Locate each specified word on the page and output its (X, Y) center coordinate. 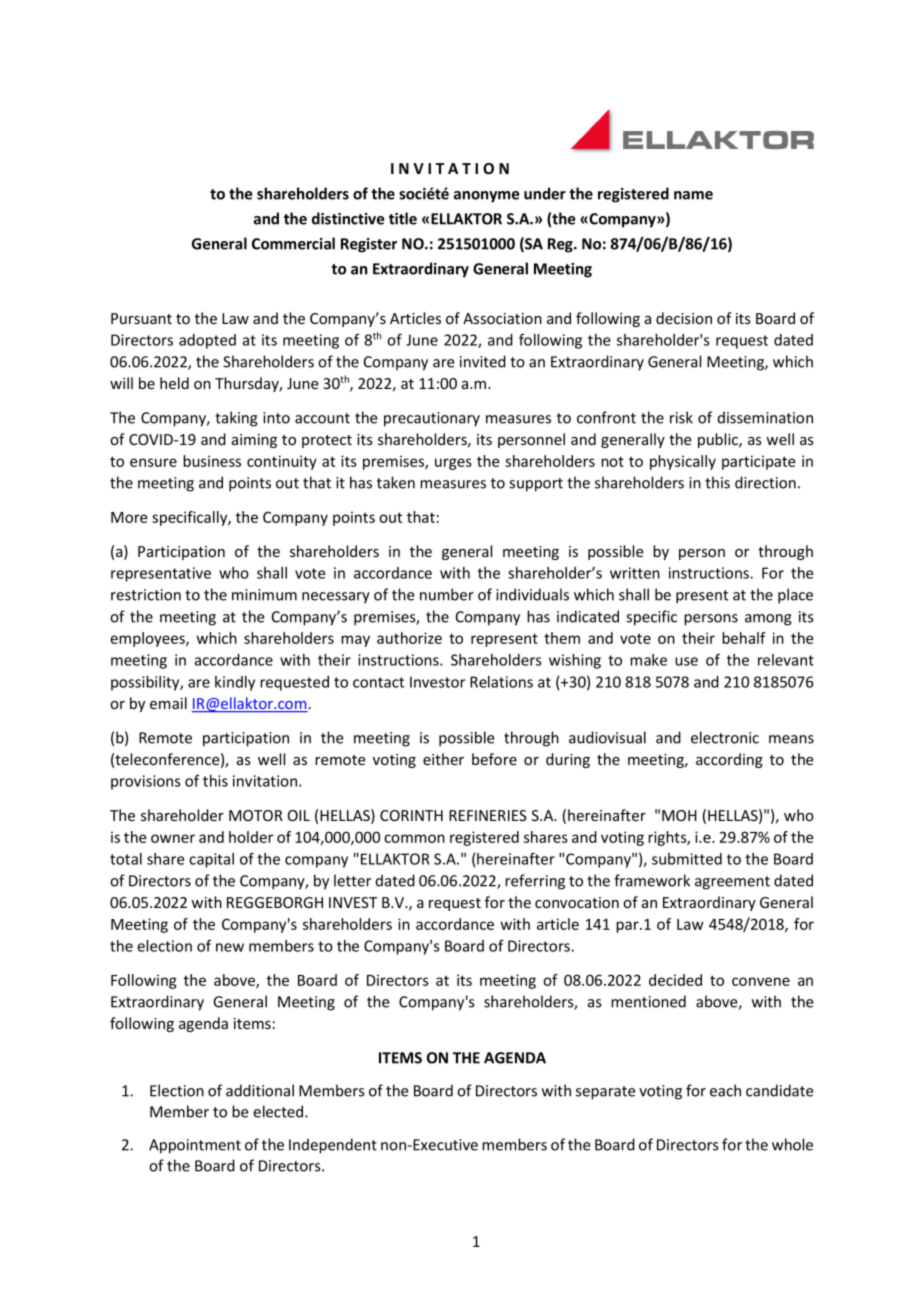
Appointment (195, 1146)
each (725, 1090)
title (403, 218)
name (693, 195)
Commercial (293, 243)
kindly (235, 683)
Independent (333, 1146)
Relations (501, 682)
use (686, 661)
